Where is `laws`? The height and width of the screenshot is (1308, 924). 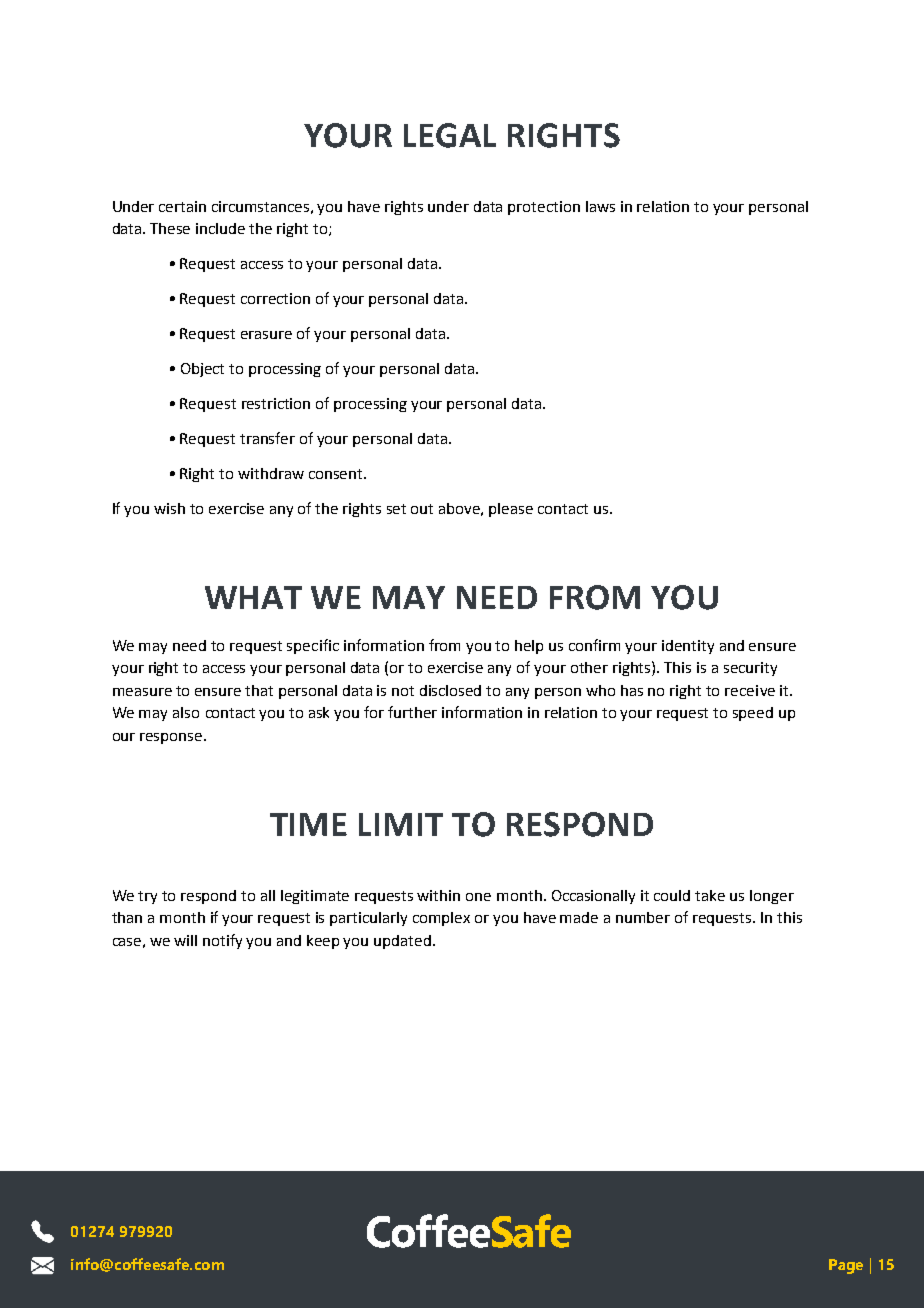
laws is located at coordinates (600, 206).
